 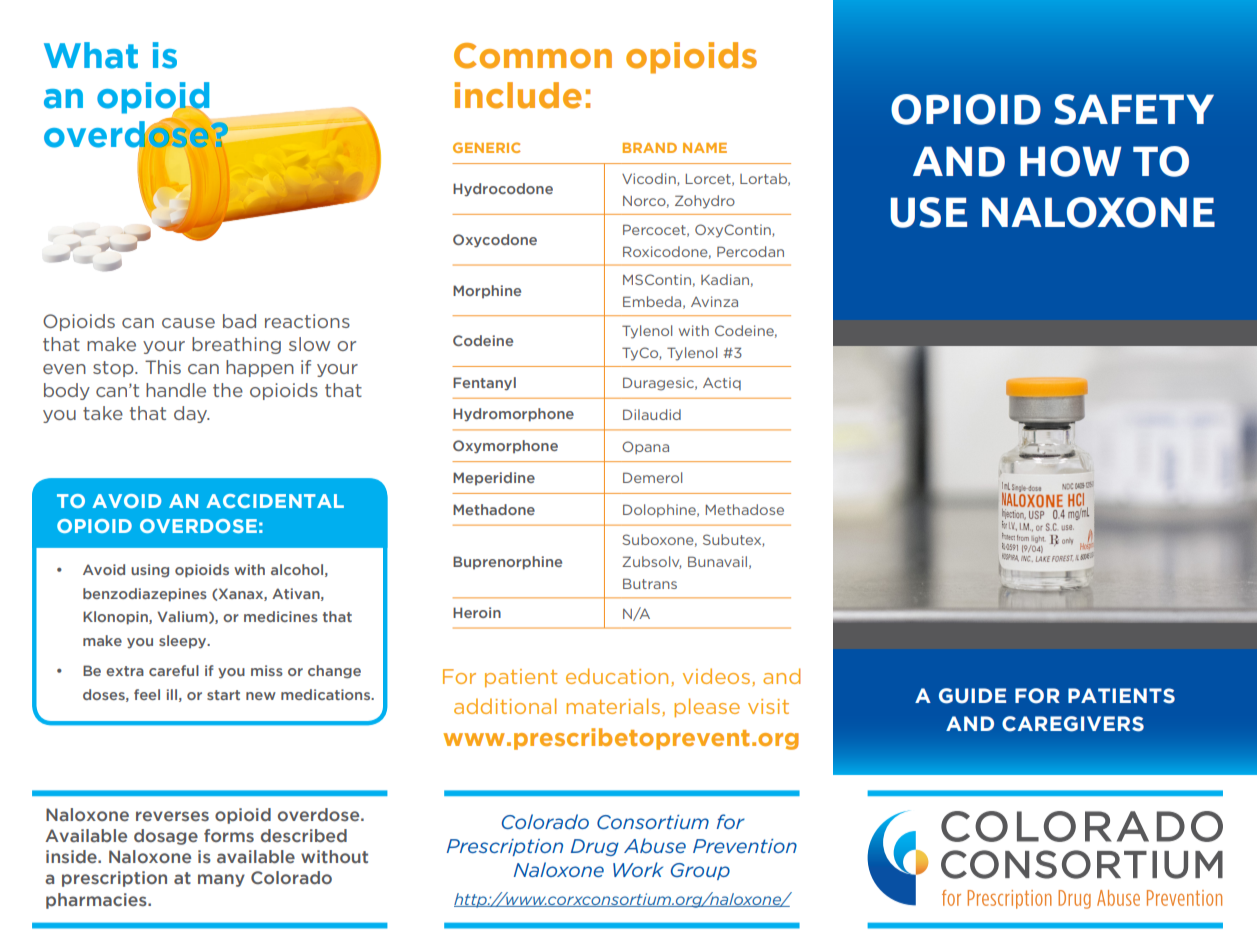 I want to click on careful, so click(x=174, y=670).
